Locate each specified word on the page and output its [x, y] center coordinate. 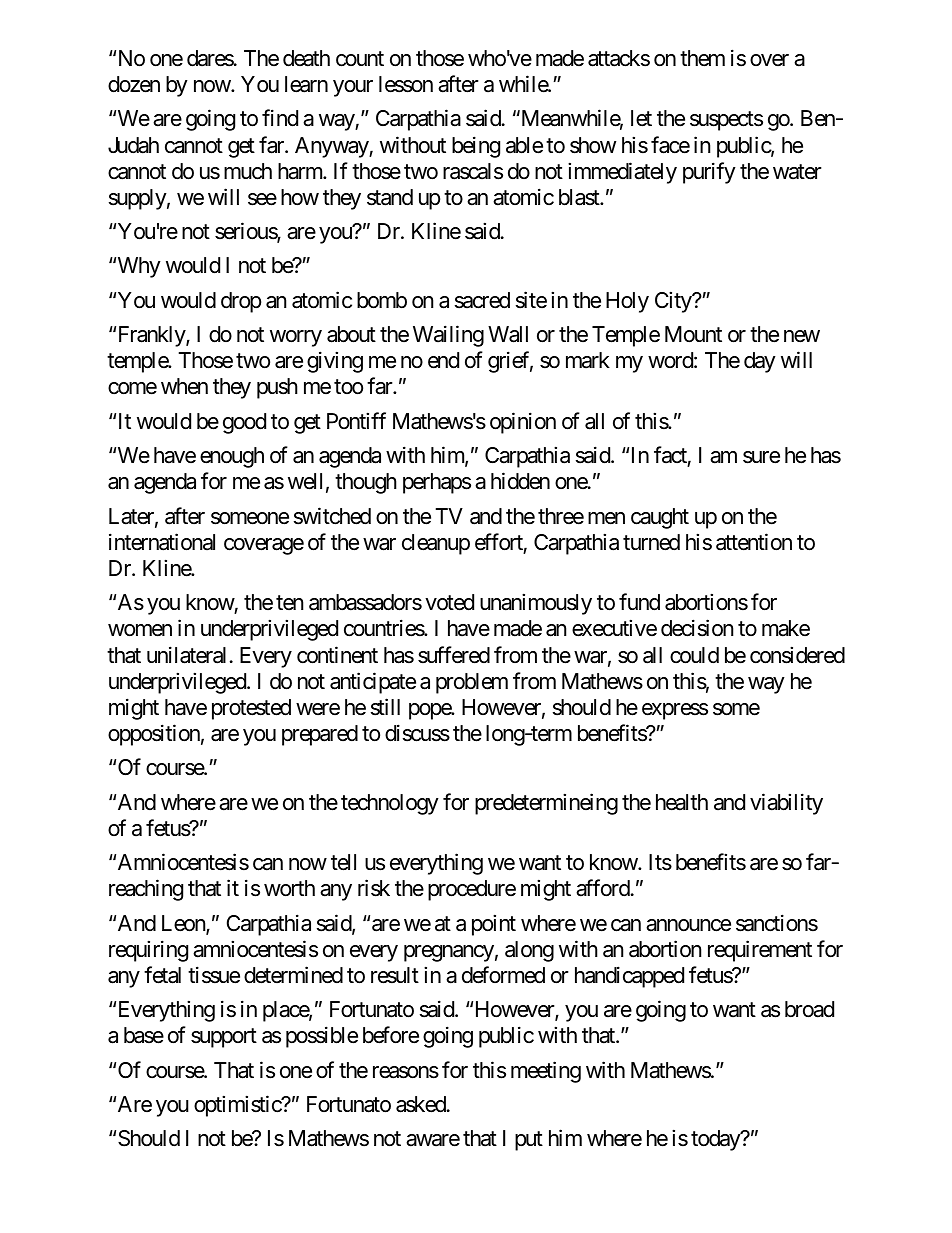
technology [390, 804]
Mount [693, 334]
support [224, 1038]
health [682, 802]
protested [251, 709]
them [702, 58]
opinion [523, 423]
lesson [406, 84]
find [280, 118]
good [244, 423]
